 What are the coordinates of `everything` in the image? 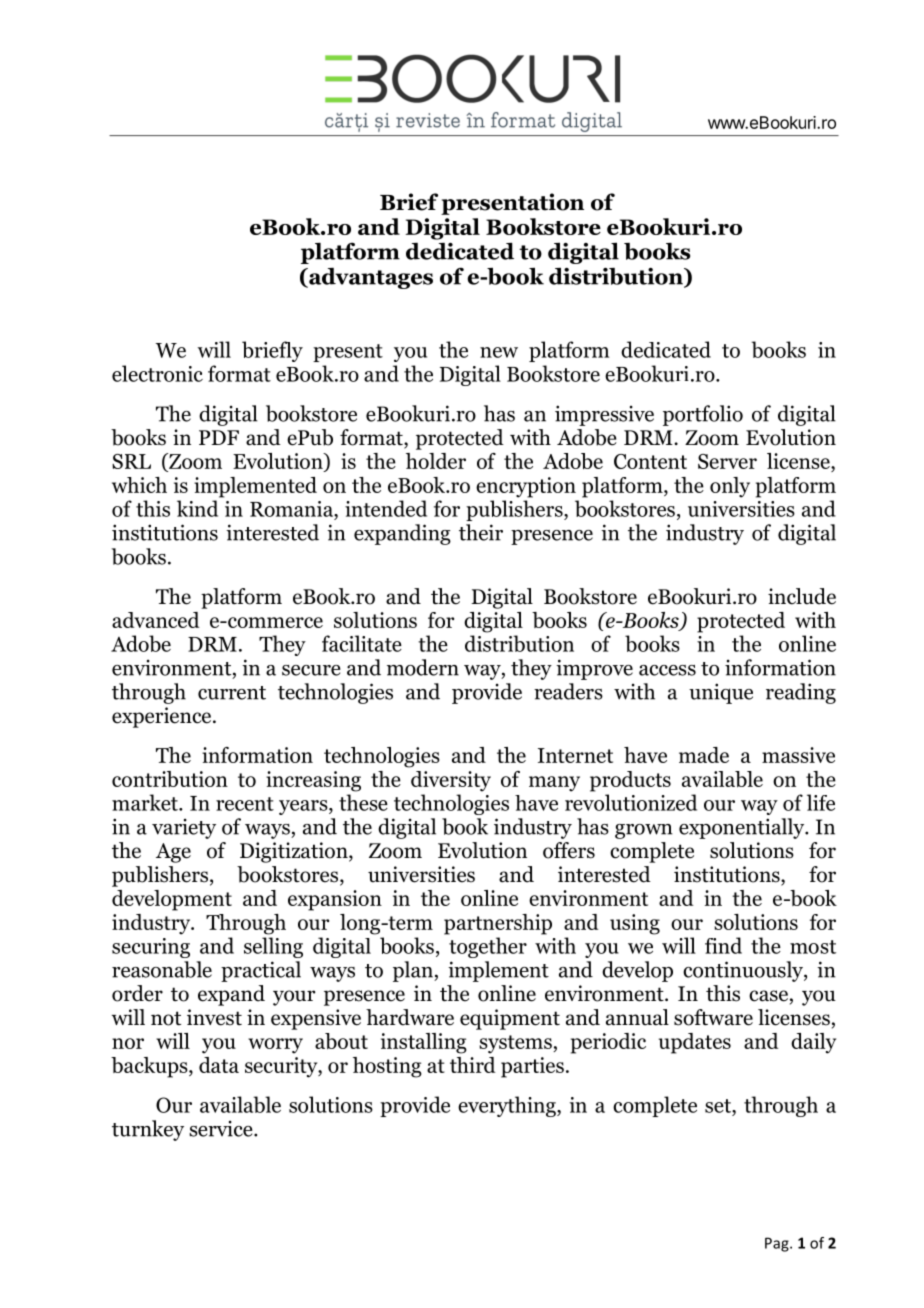 It's located at (508, 1106).
